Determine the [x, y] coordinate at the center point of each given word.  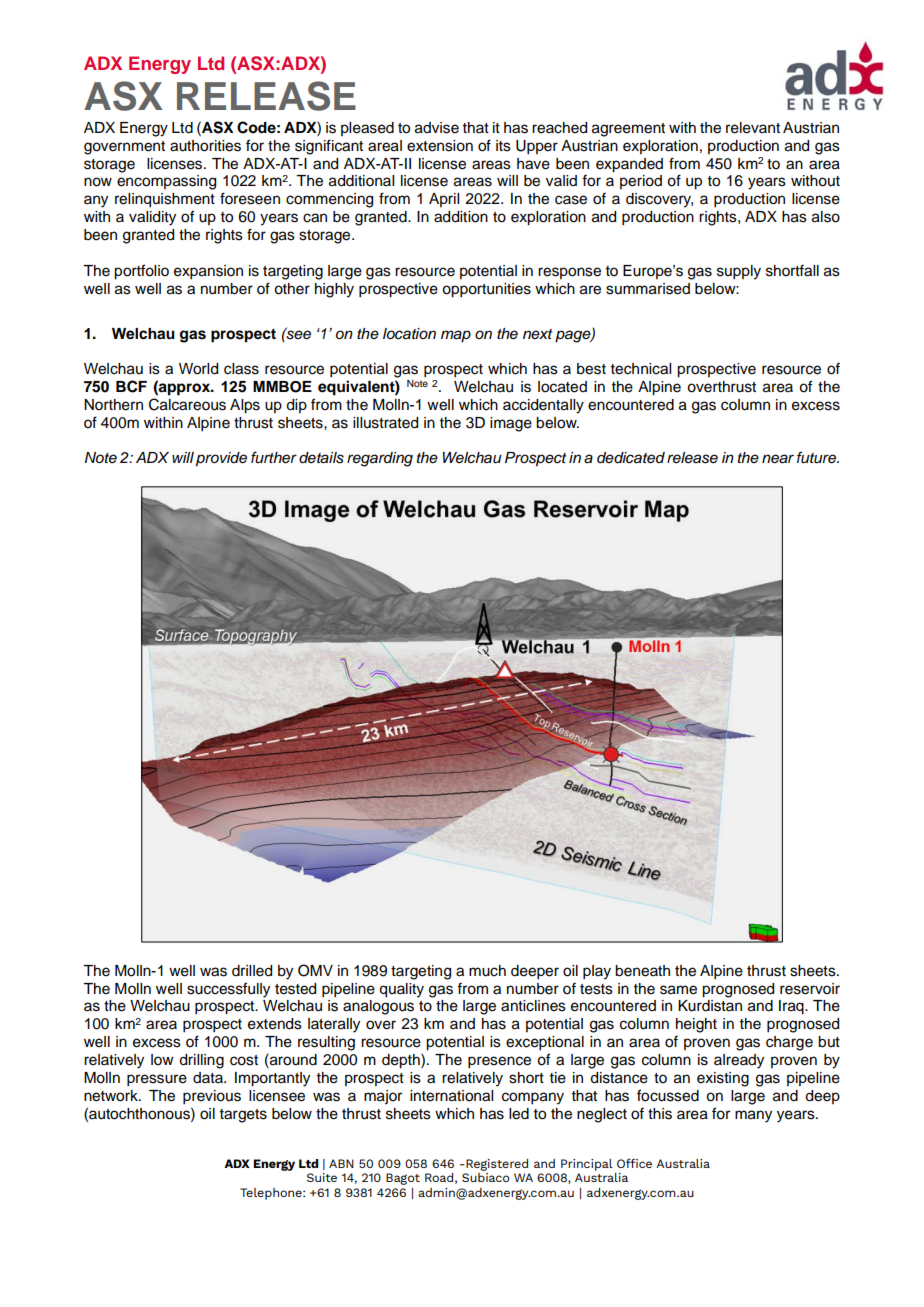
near [778, 459]
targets [243, 1116]
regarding [380, 459]
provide [221, 459]
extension [440, 146]
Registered [496, 1165]
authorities [205, 146]
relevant [753, 128]
